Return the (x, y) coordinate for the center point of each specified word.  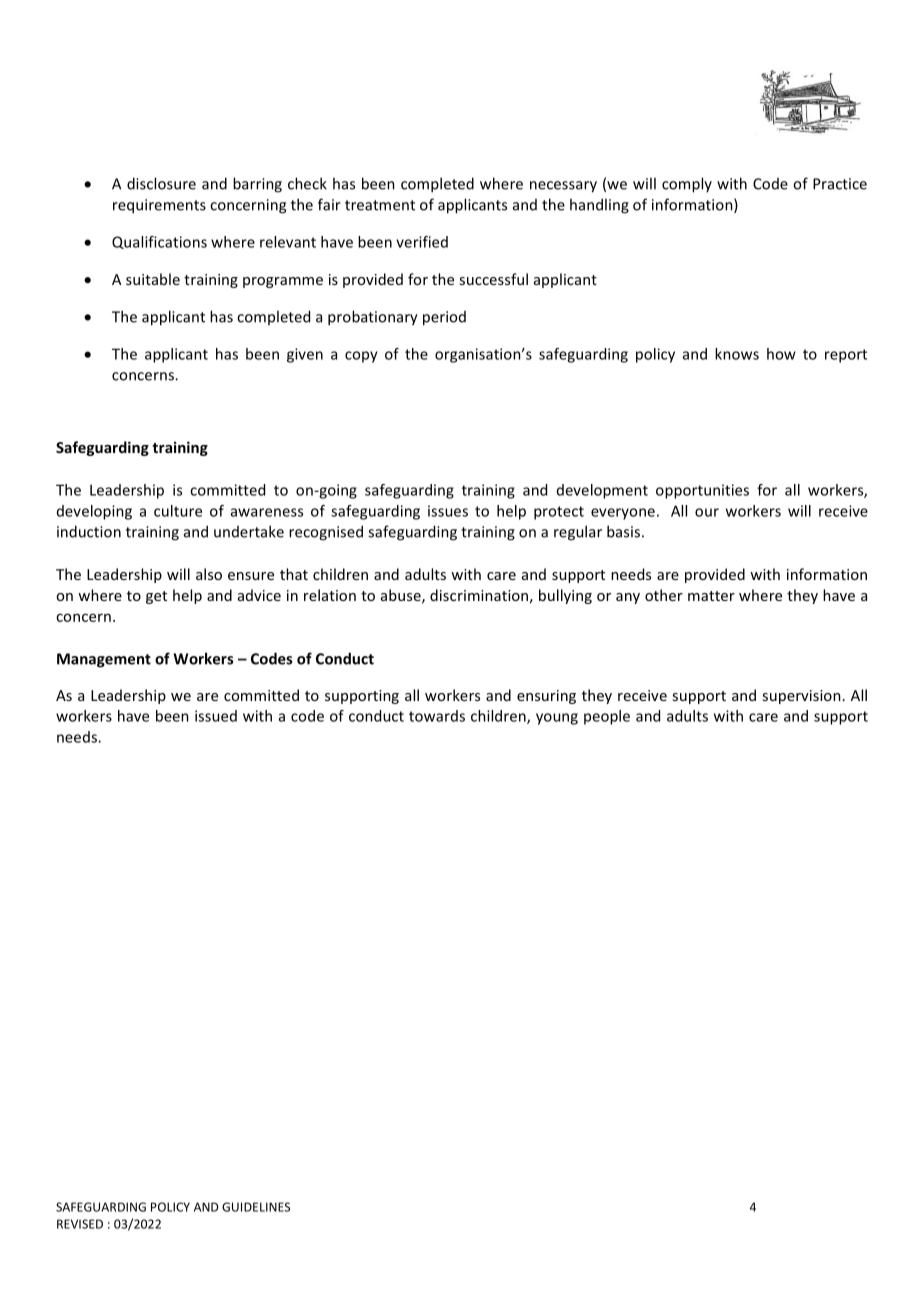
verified (422, 242)
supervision (801, 697)
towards (437, 716)
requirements (159, 206)
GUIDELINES (256, 1207)
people (607, 717)
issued (216, 716)
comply (687, 185)
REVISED (80, 1224)
